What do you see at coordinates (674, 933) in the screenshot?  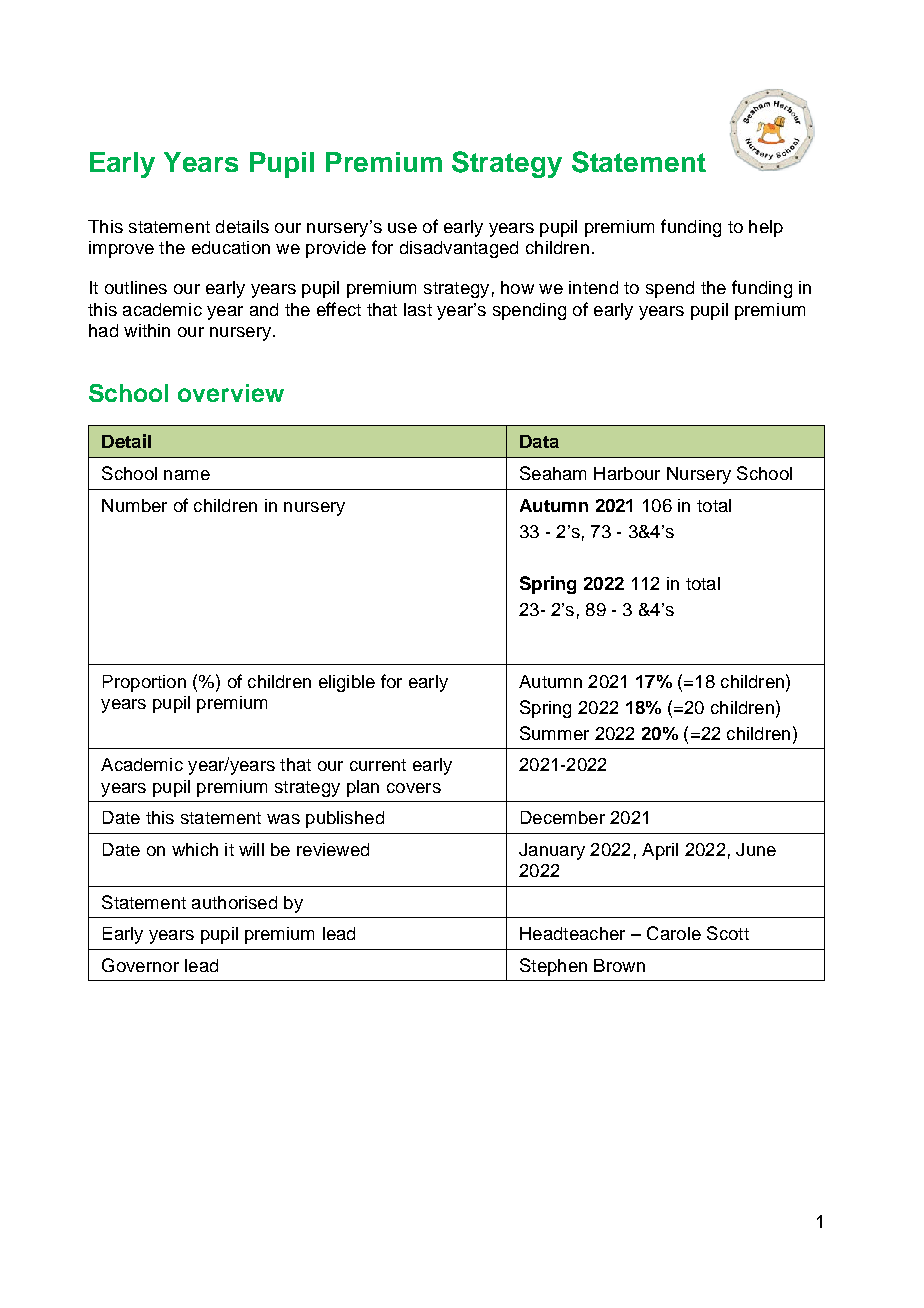 I see `Carole` at bounding box center [674, 933].
